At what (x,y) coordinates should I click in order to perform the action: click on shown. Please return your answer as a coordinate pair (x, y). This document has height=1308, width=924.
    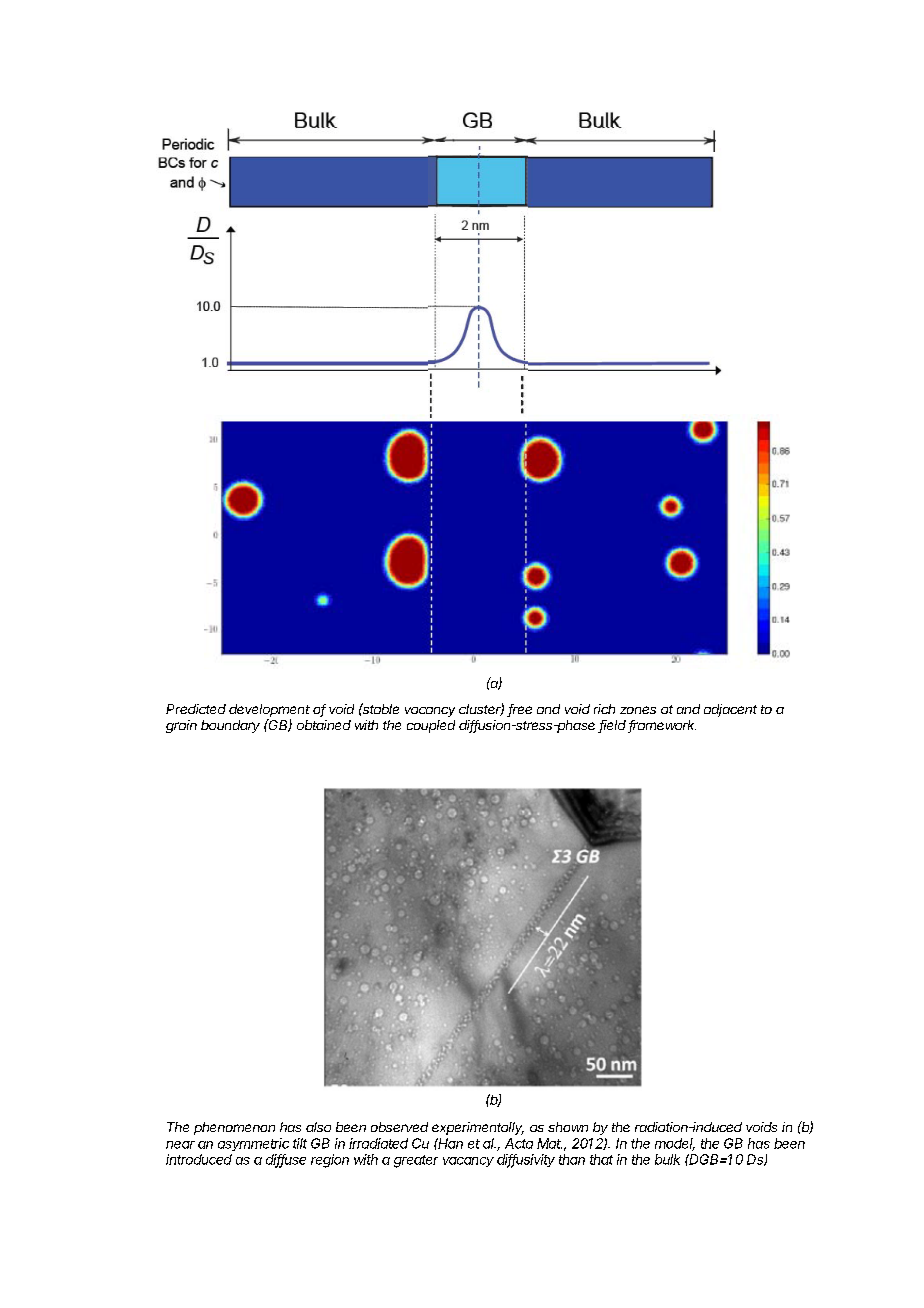
    Looking at the image, I should click on (568, 1127).
